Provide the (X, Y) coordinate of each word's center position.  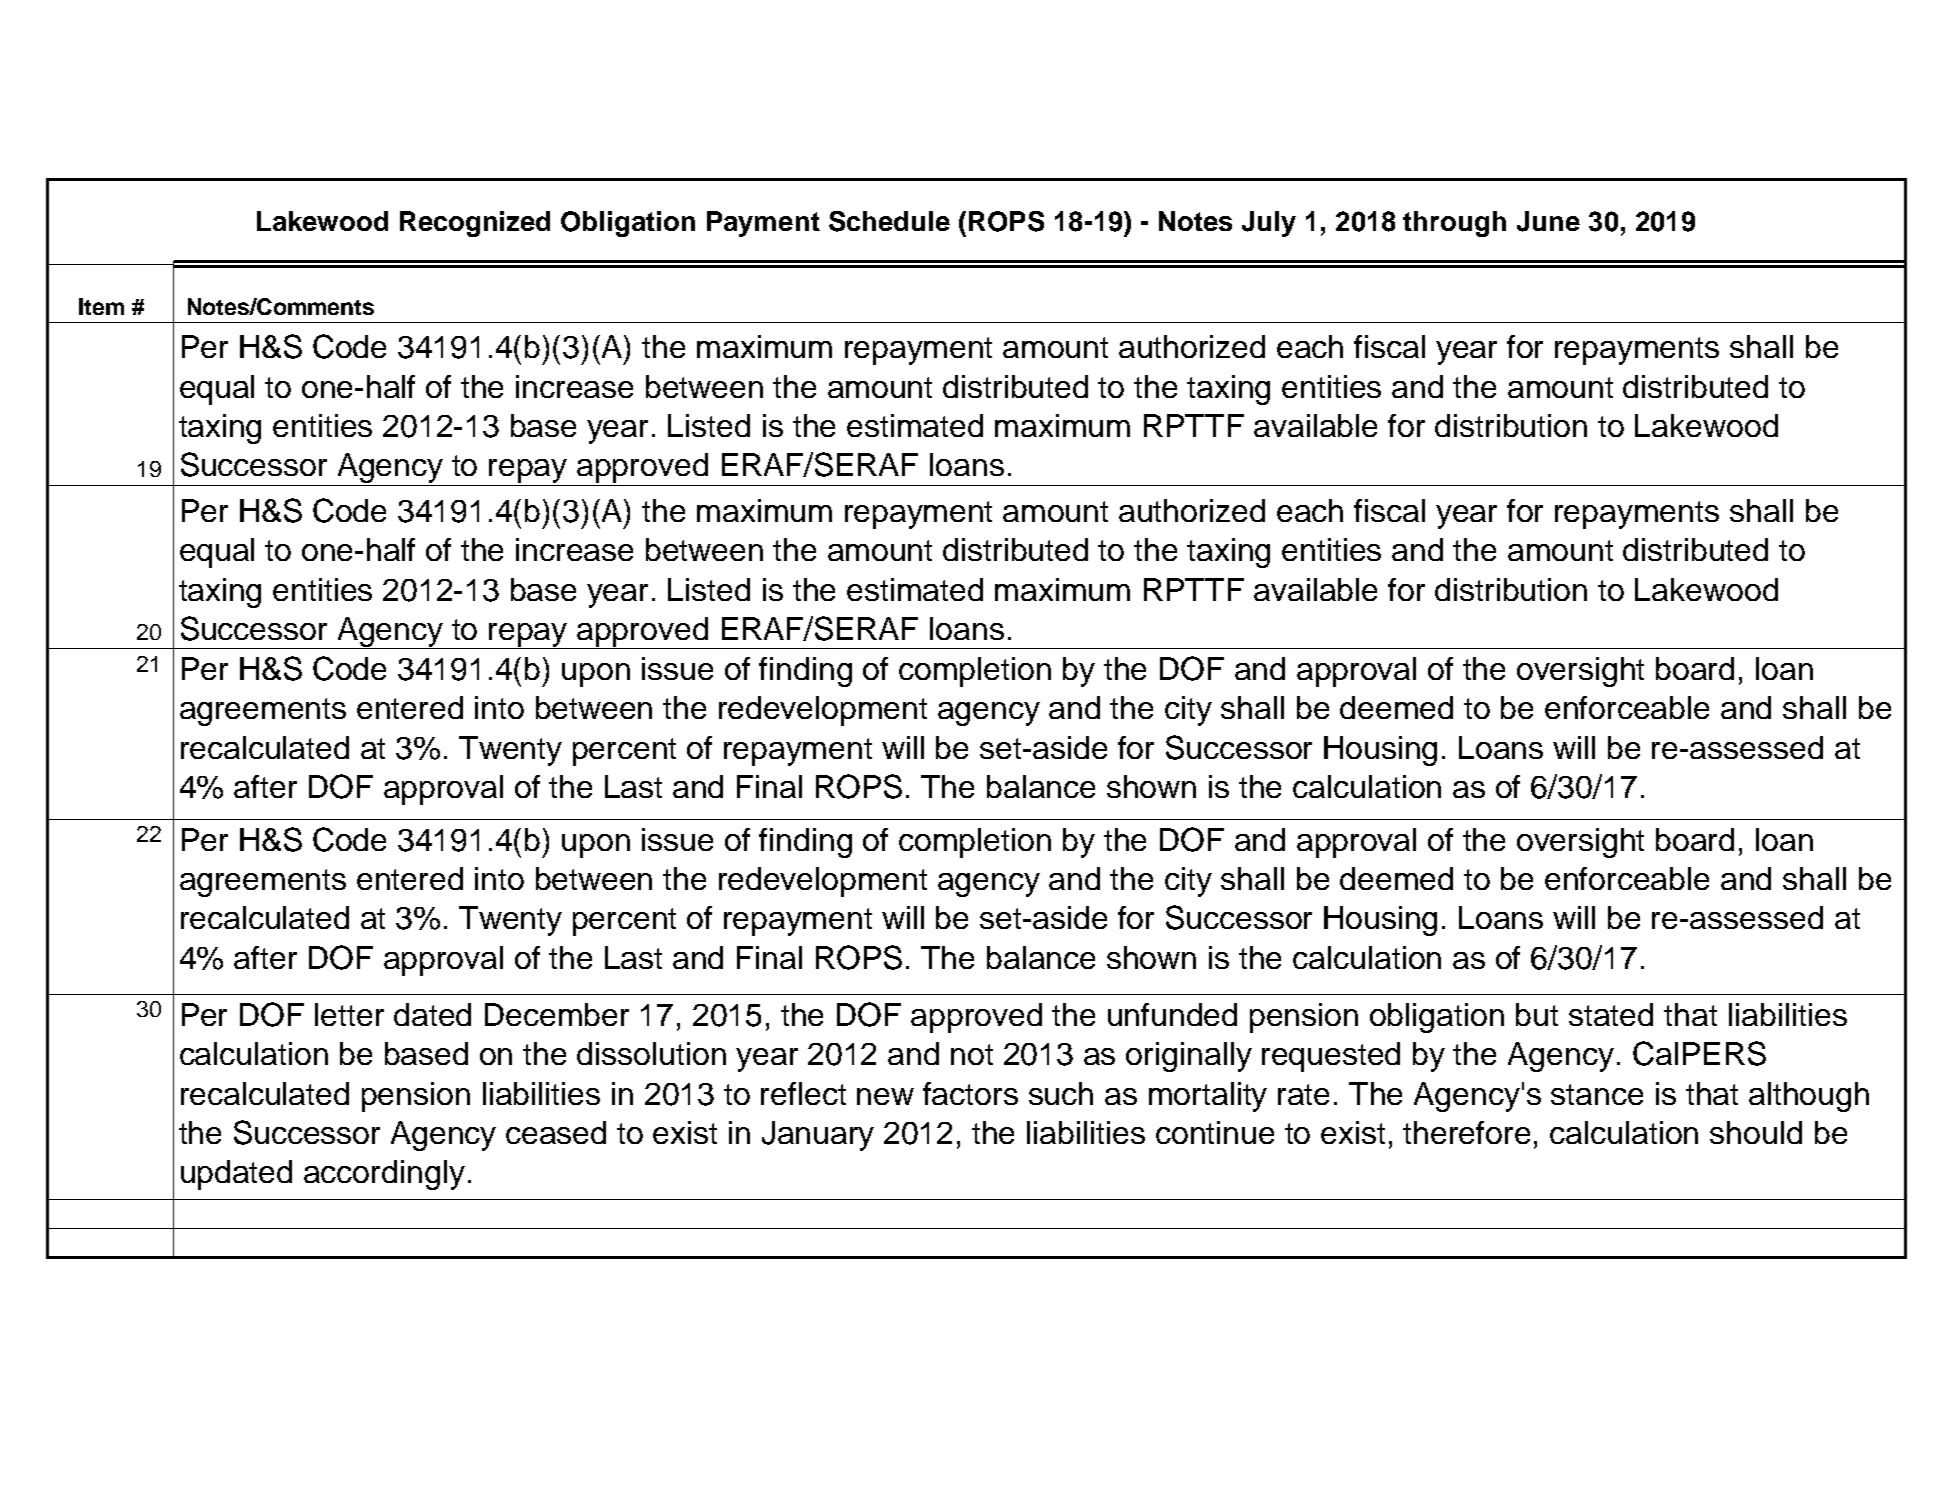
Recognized (475, 224)
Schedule (889, 221)
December (557, 1014)
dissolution (651, 1053)
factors (970, 1093)
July (1269, 224)
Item (101, 306)
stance (1597, 1094)
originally (1189, 1057)
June (1548, 221)
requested (1331, 1057)
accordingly (384, 1175)
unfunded (1172, 1014)
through (1454, 224)
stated (1611, 1014)
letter (349, 1014)
